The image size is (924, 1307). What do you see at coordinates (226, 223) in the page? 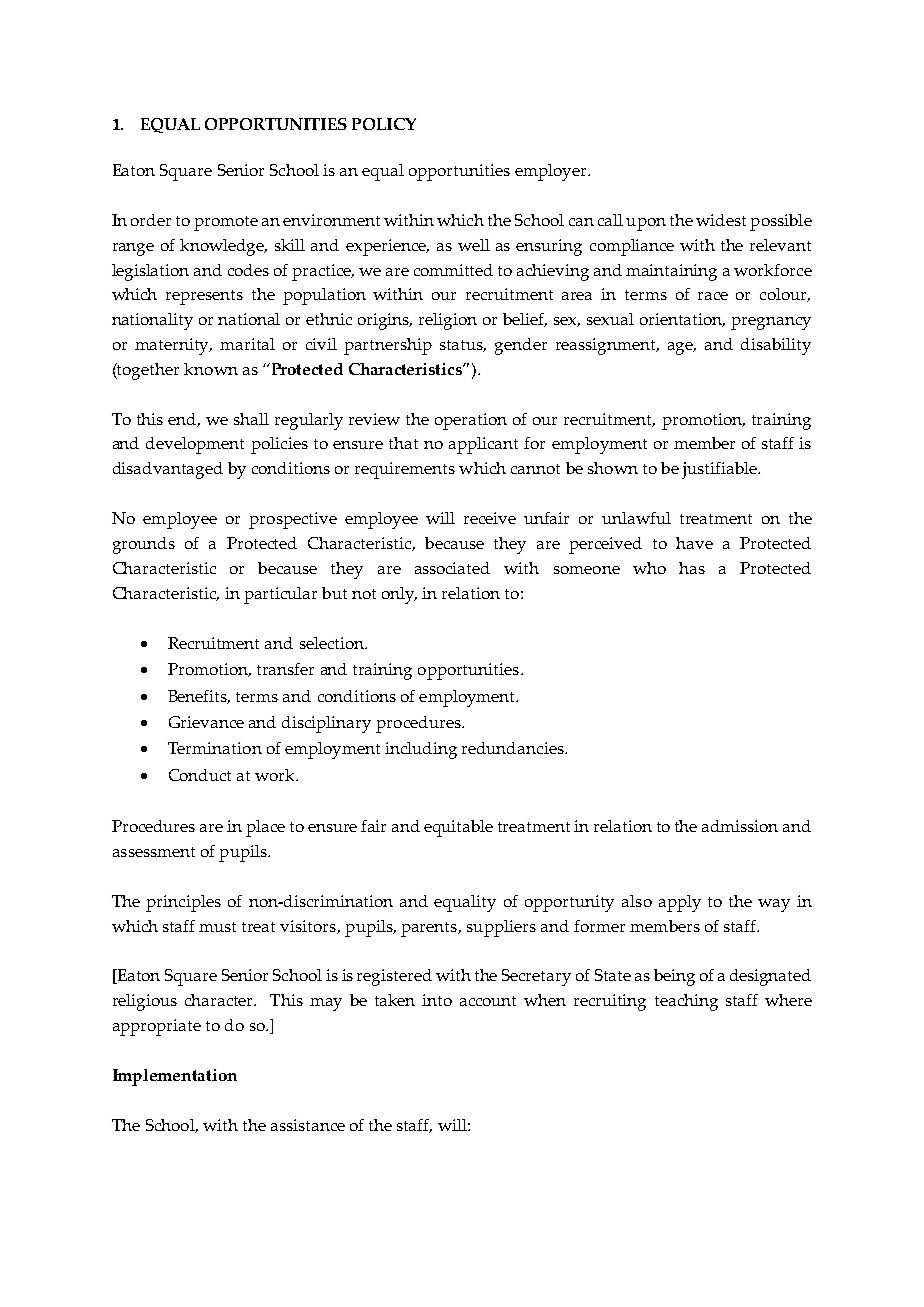
I see `promote` at bounding box center [226, 223].
